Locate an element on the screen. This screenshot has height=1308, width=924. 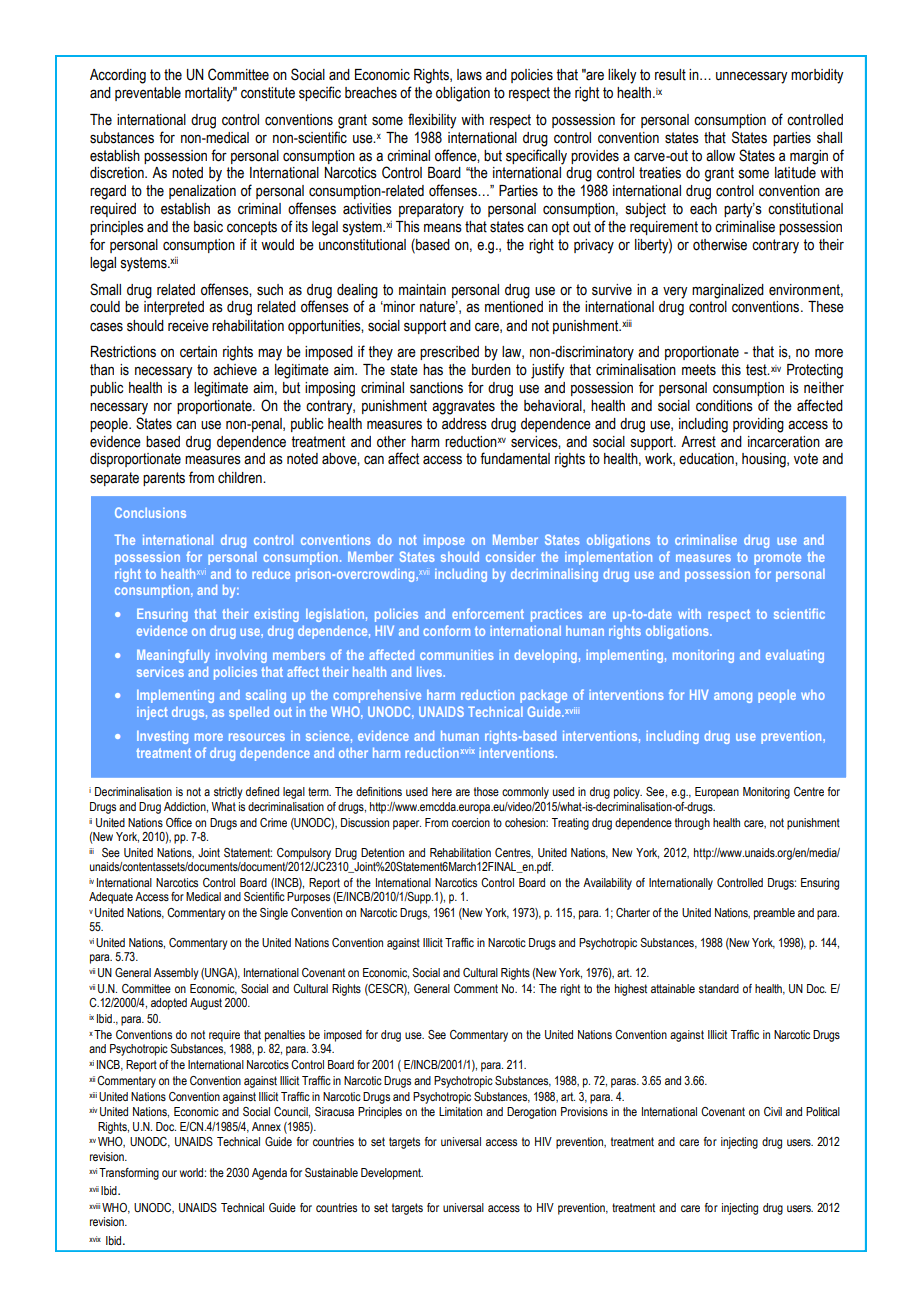
those is located at coordinates (486, 791).
